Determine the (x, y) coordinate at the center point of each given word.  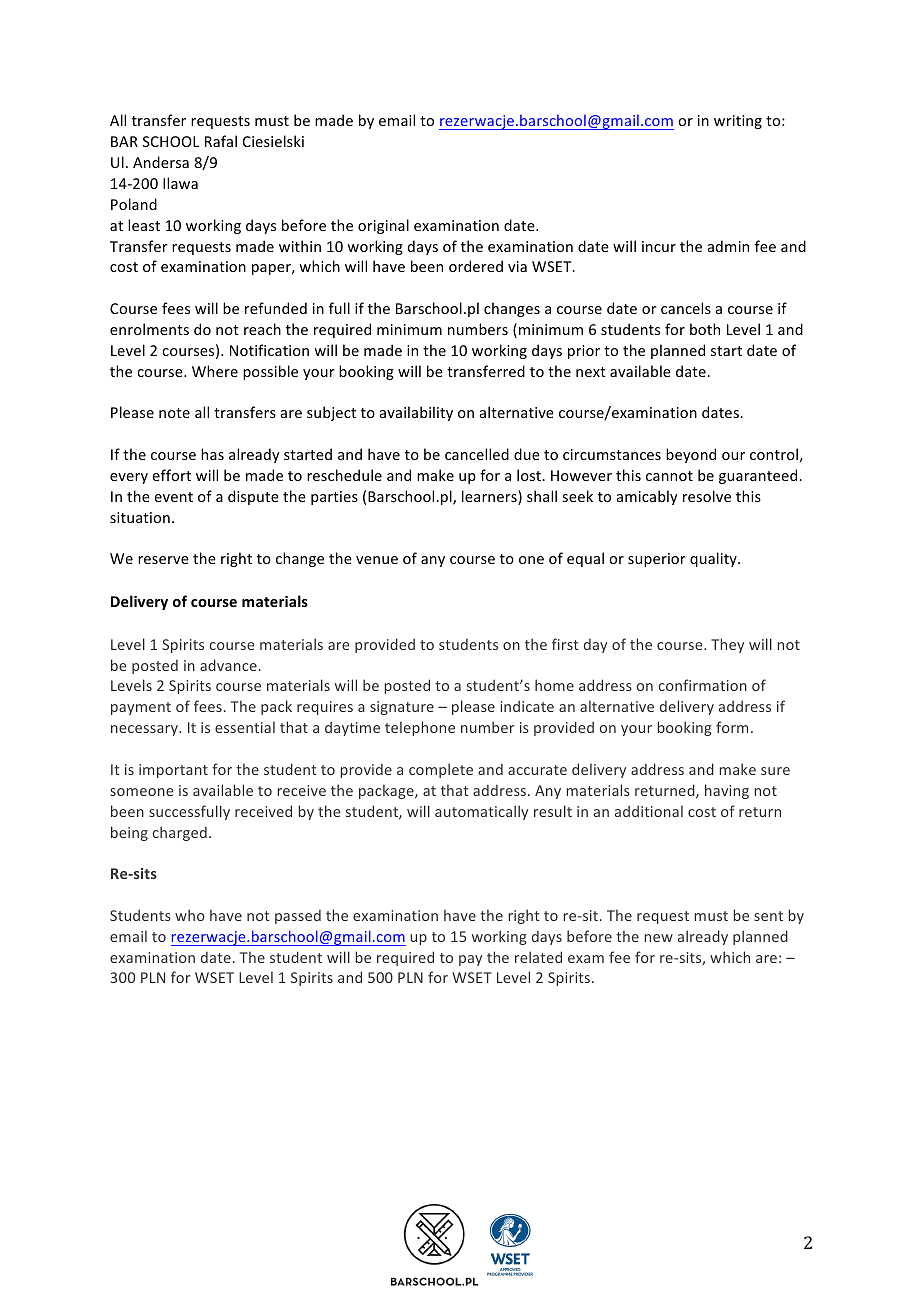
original (383, 226)
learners (490, 497)
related (538, 957)
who (190, 915)
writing (738, 122)
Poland (134, 204)
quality (714, 559)
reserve (163, 560)
